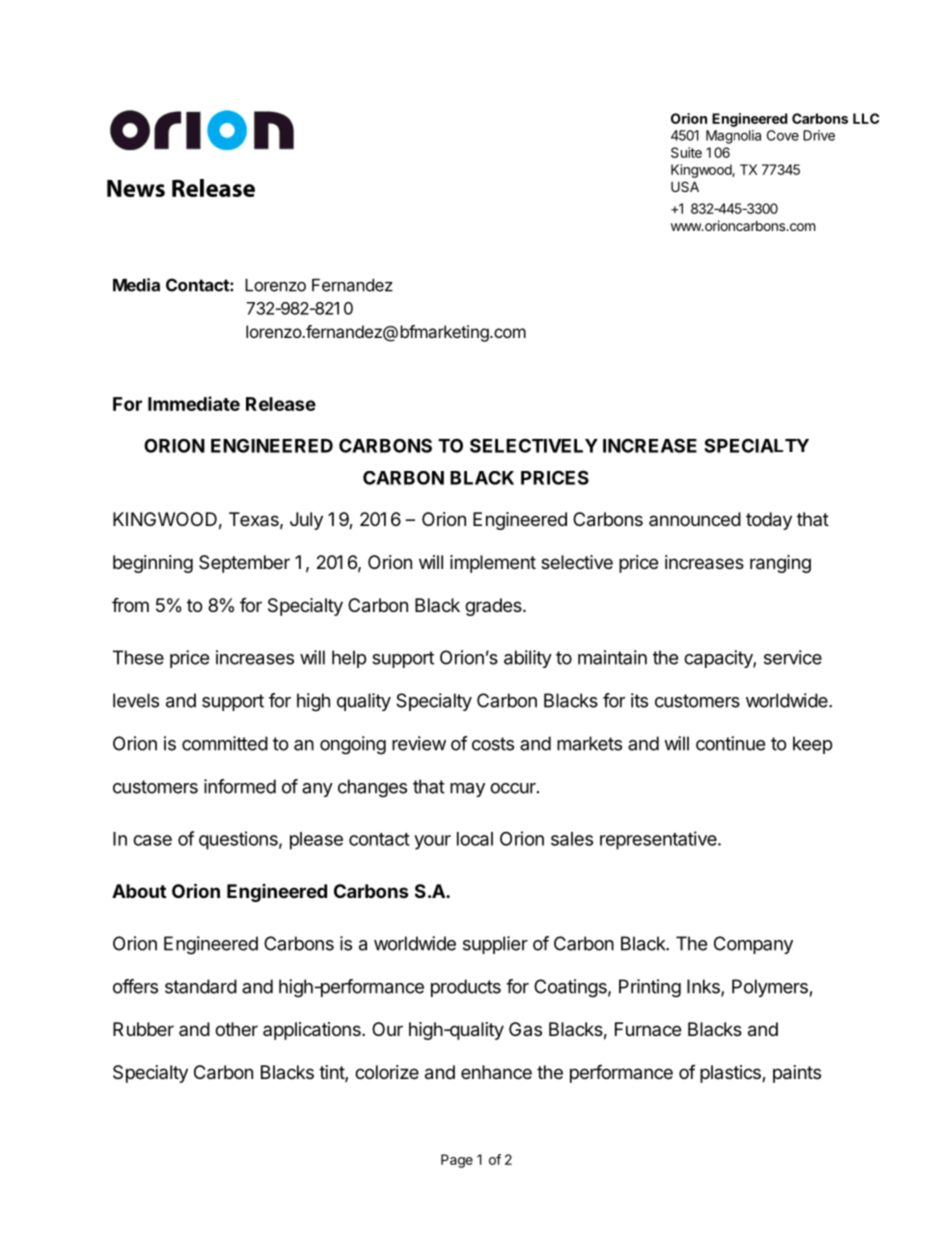  I want to click on may, so click(467, 790).
